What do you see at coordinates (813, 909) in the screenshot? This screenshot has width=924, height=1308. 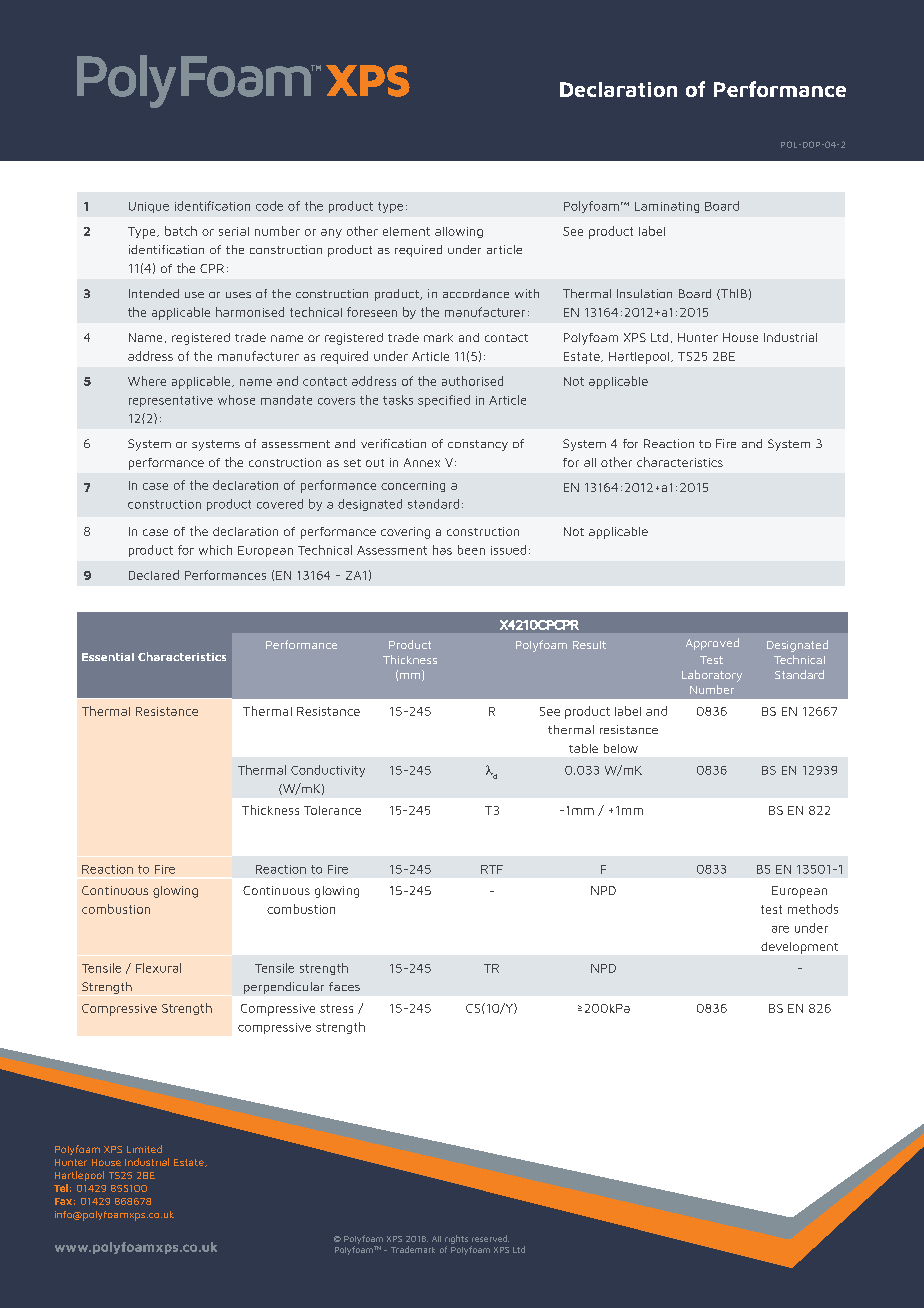 I see `methods` at bounding box center [813, 909].
